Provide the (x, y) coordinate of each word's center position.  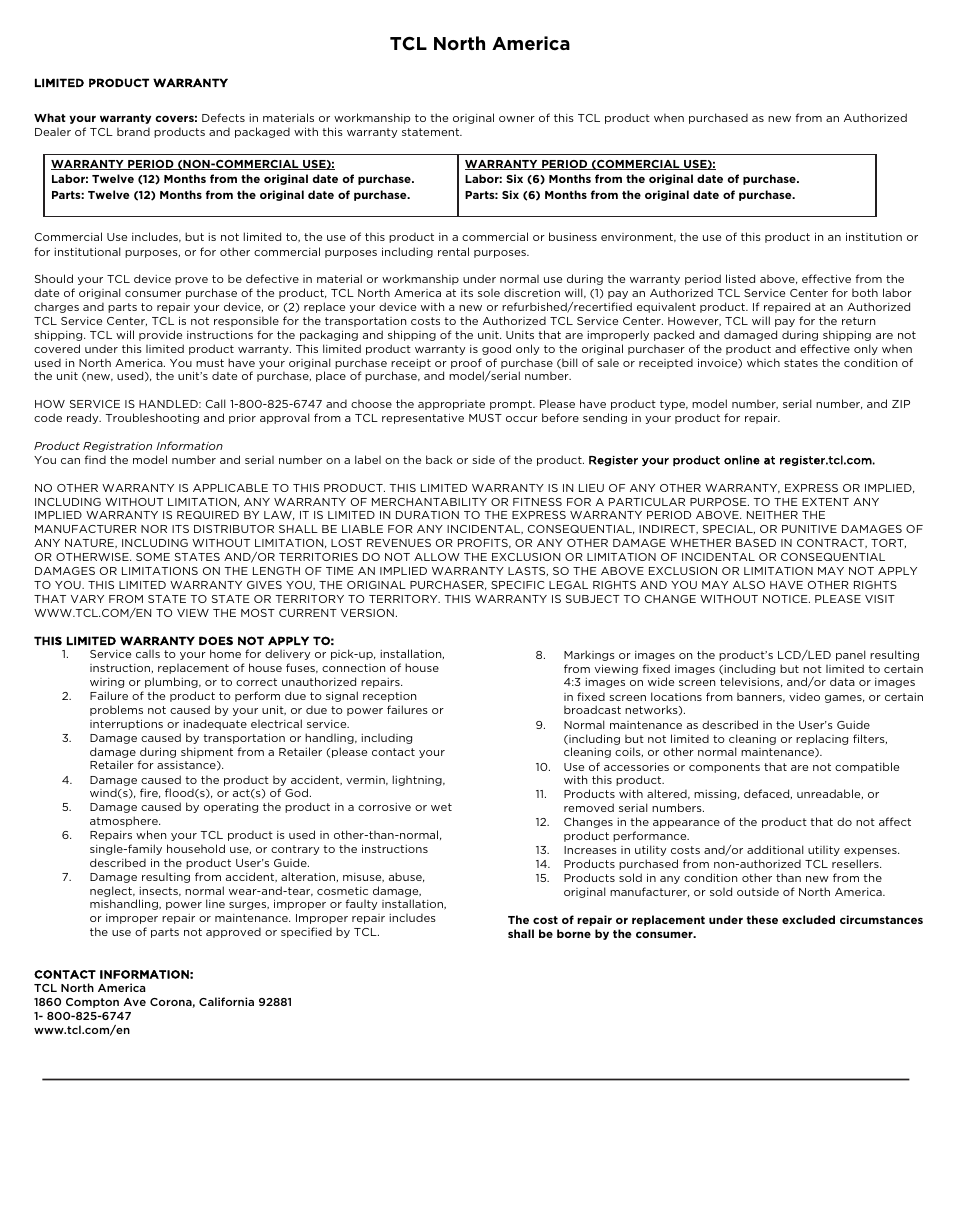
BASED (756, 543)
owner (517, 119)
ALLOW (437, 557)
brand (133, 131)
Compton (92, 1003)
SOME (153, 557)
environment (638, 237)
